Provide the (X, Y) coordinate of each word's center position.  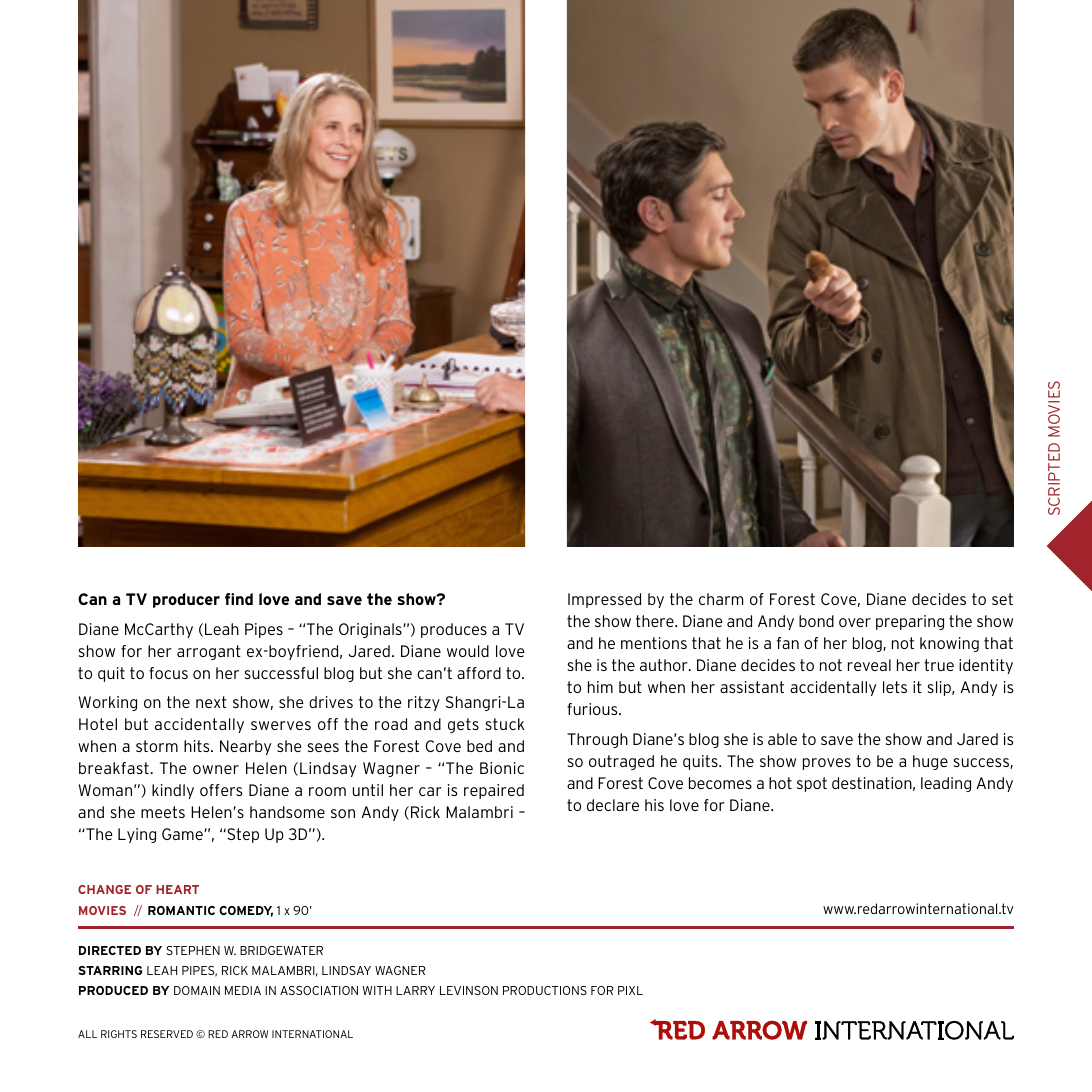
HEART (177, 889)
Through (597, 740)
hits (198, 746)
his (654, 805)
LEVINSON (469, 990)
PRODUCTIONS (545, 990)
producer (186, 600)
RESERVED (167, 1034)
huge (930, 762)
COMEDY (246, 911)
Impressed (604, 600)
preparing (910, 622)
